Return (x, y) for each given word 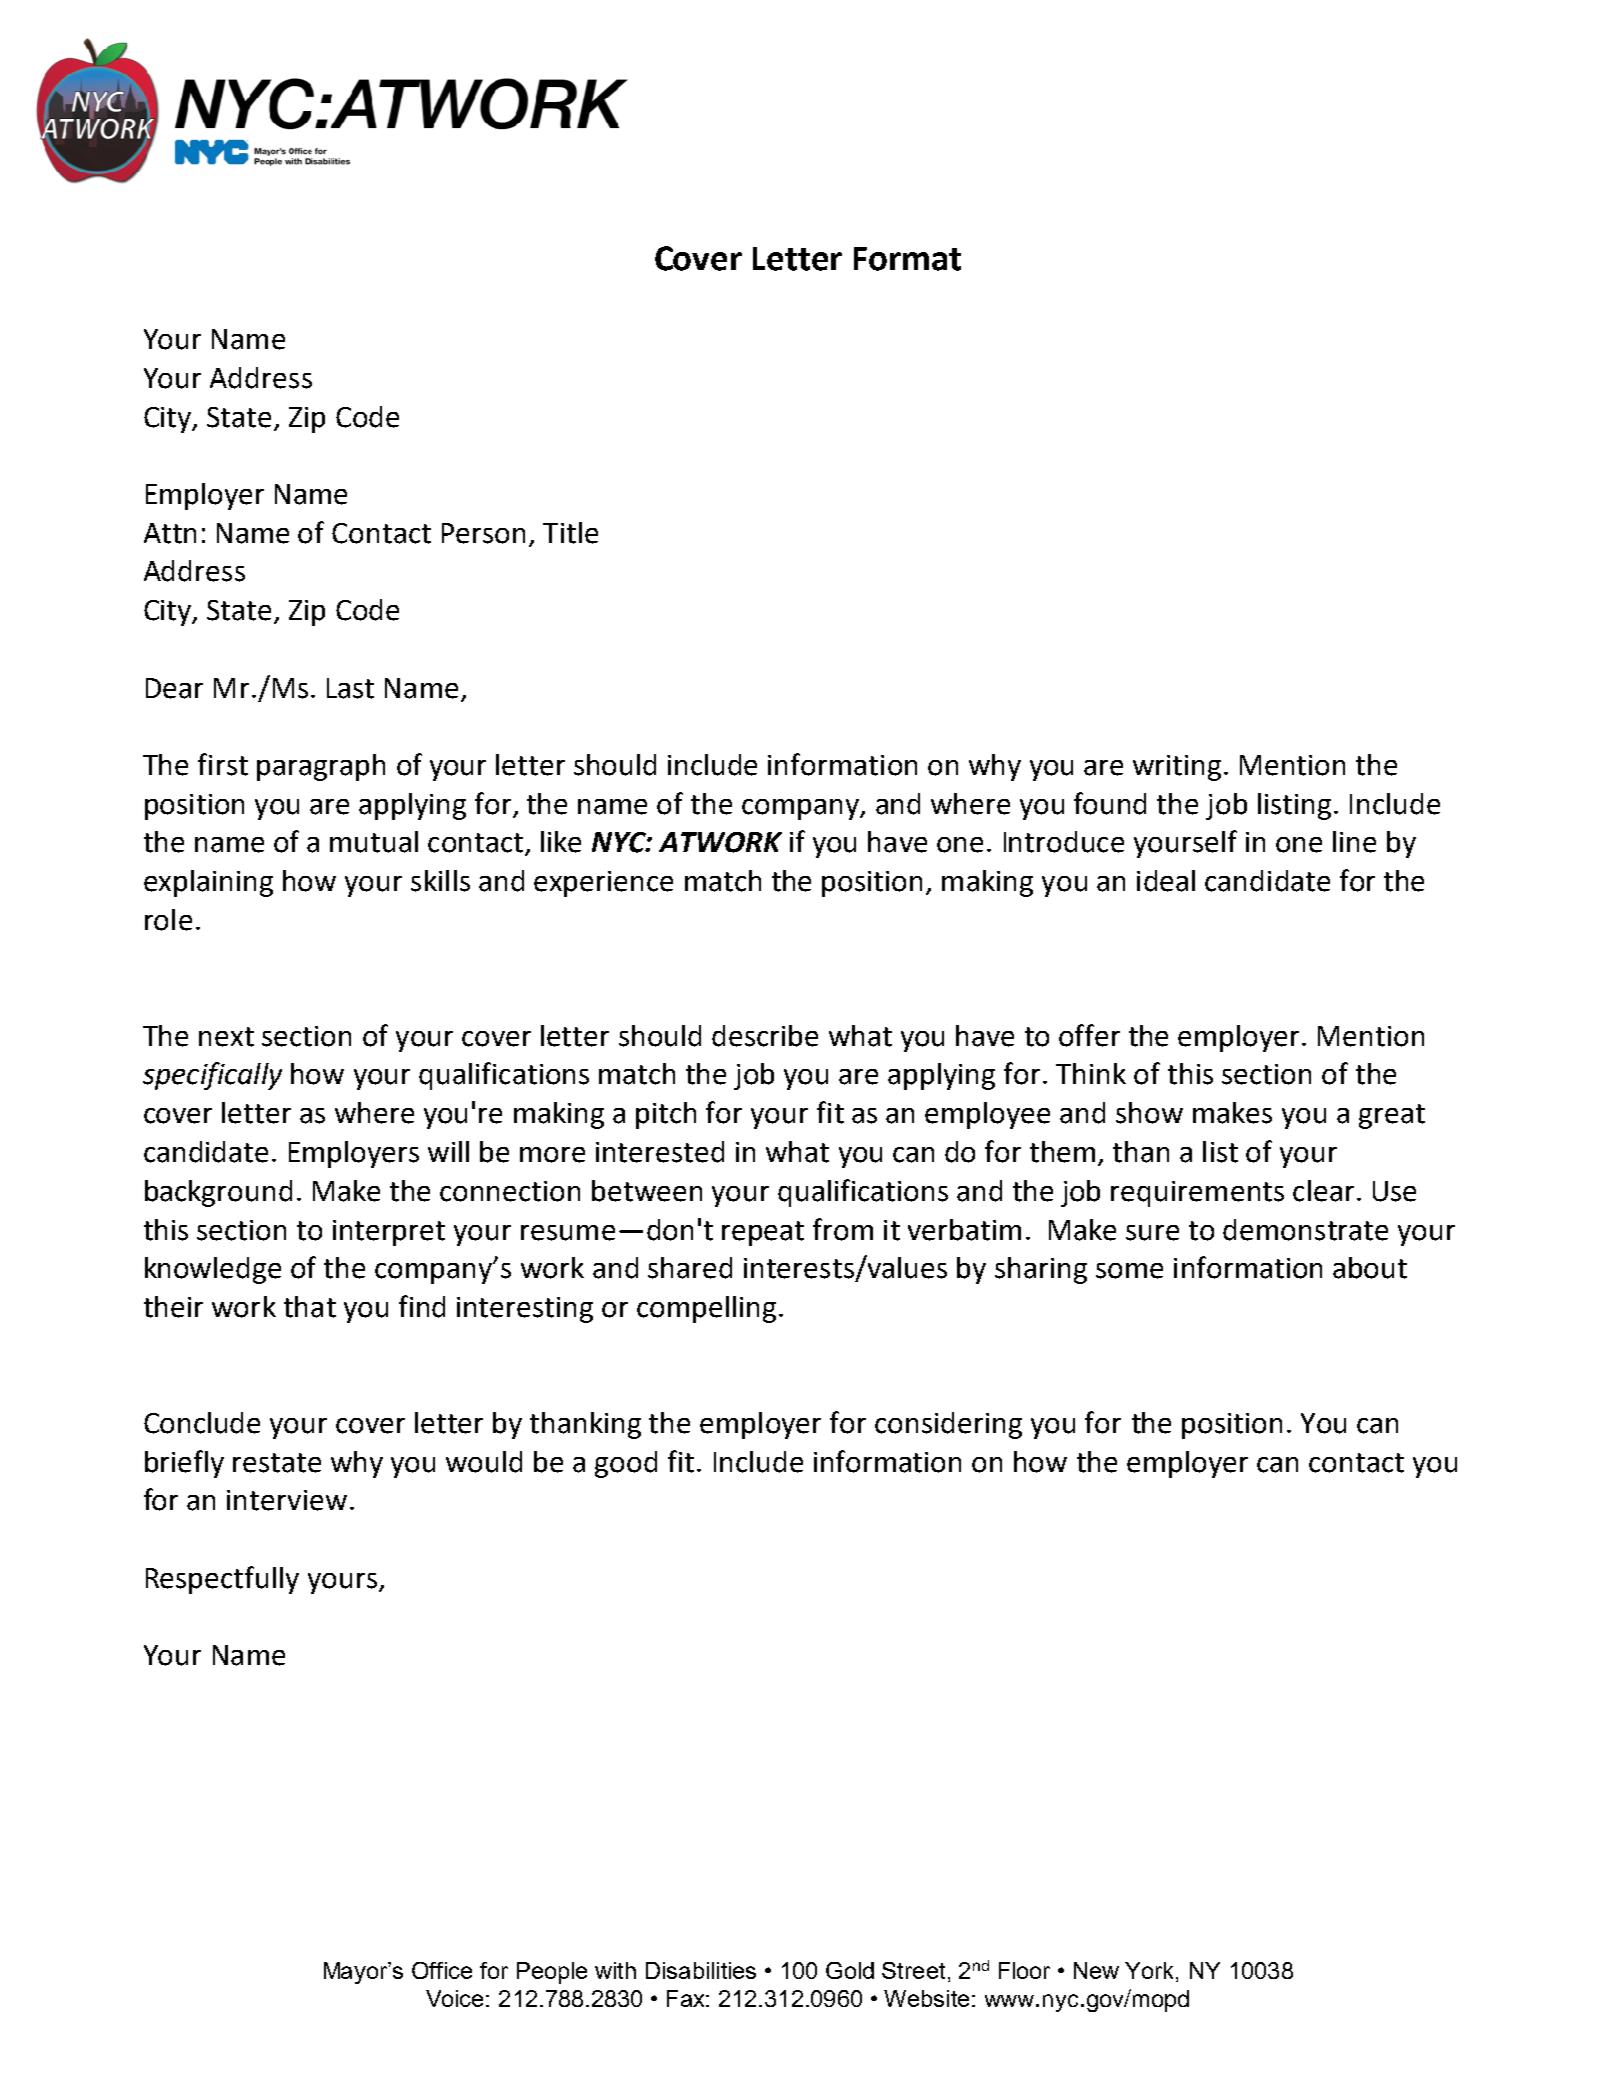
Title (570, 533)
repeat (763, 1233)
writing (1177, 768)
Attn (170, 533)
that (310, 1307)
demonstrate (1305, 1230)
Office (442, 1970)
